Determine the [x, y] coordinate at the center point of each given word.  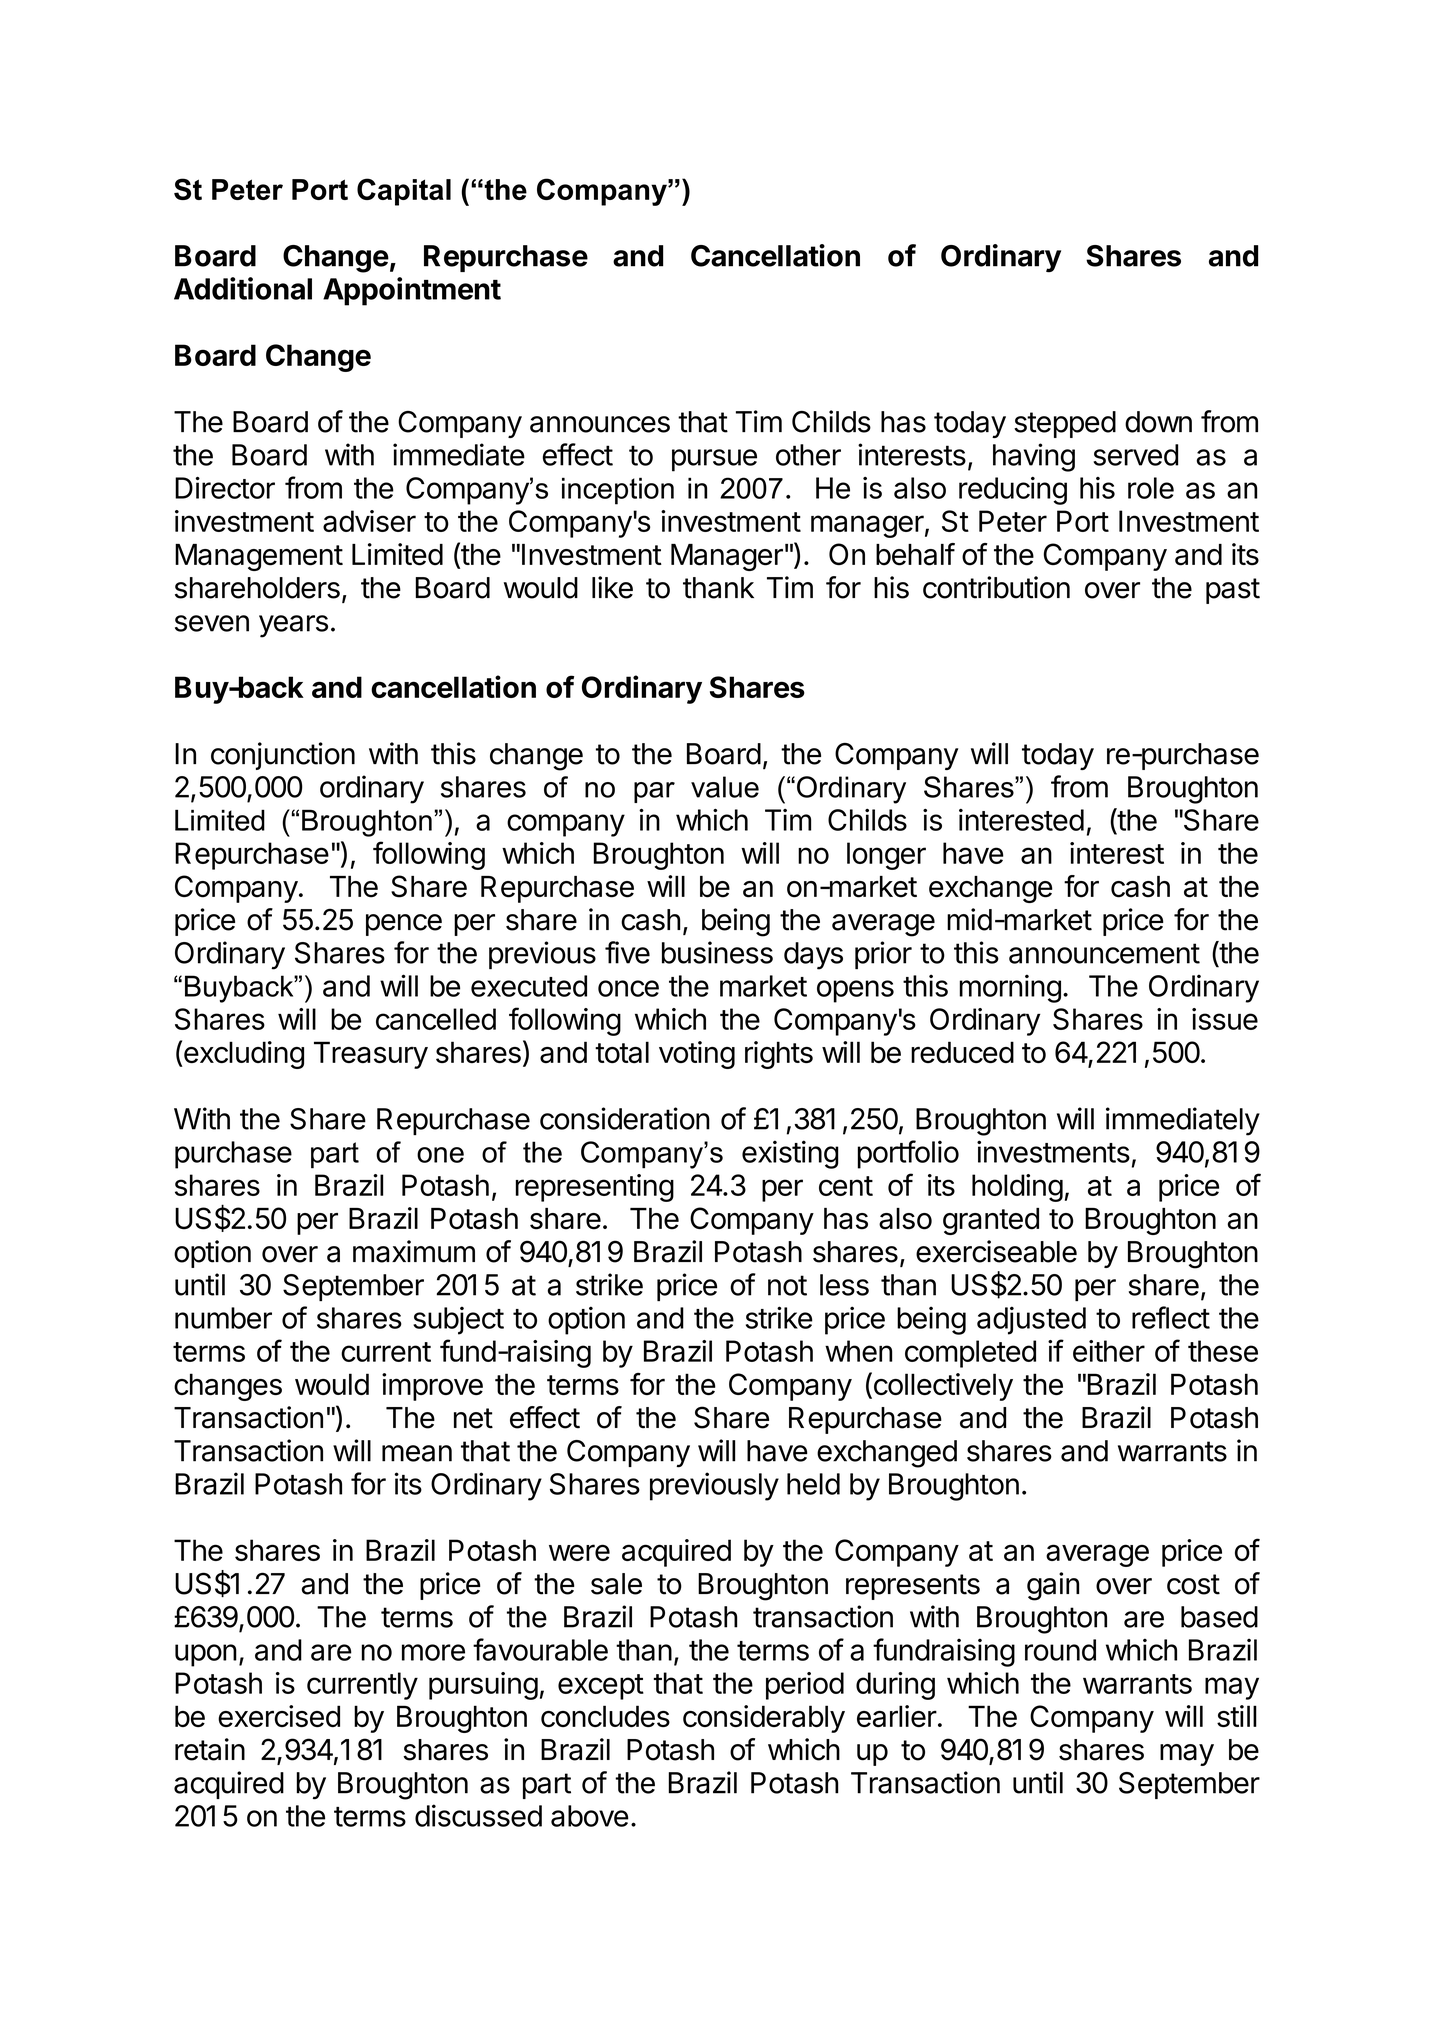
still [1237, 1716]
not [787, 1285]
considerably [764, 1719]
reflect [1171, 1317]
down [1158, 422]
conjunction [283, 756]
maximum [414, 1251]
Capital [404, 192]
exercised [279, 1716]
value [725, 787]
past [1233, 591]
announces [600, 424]
